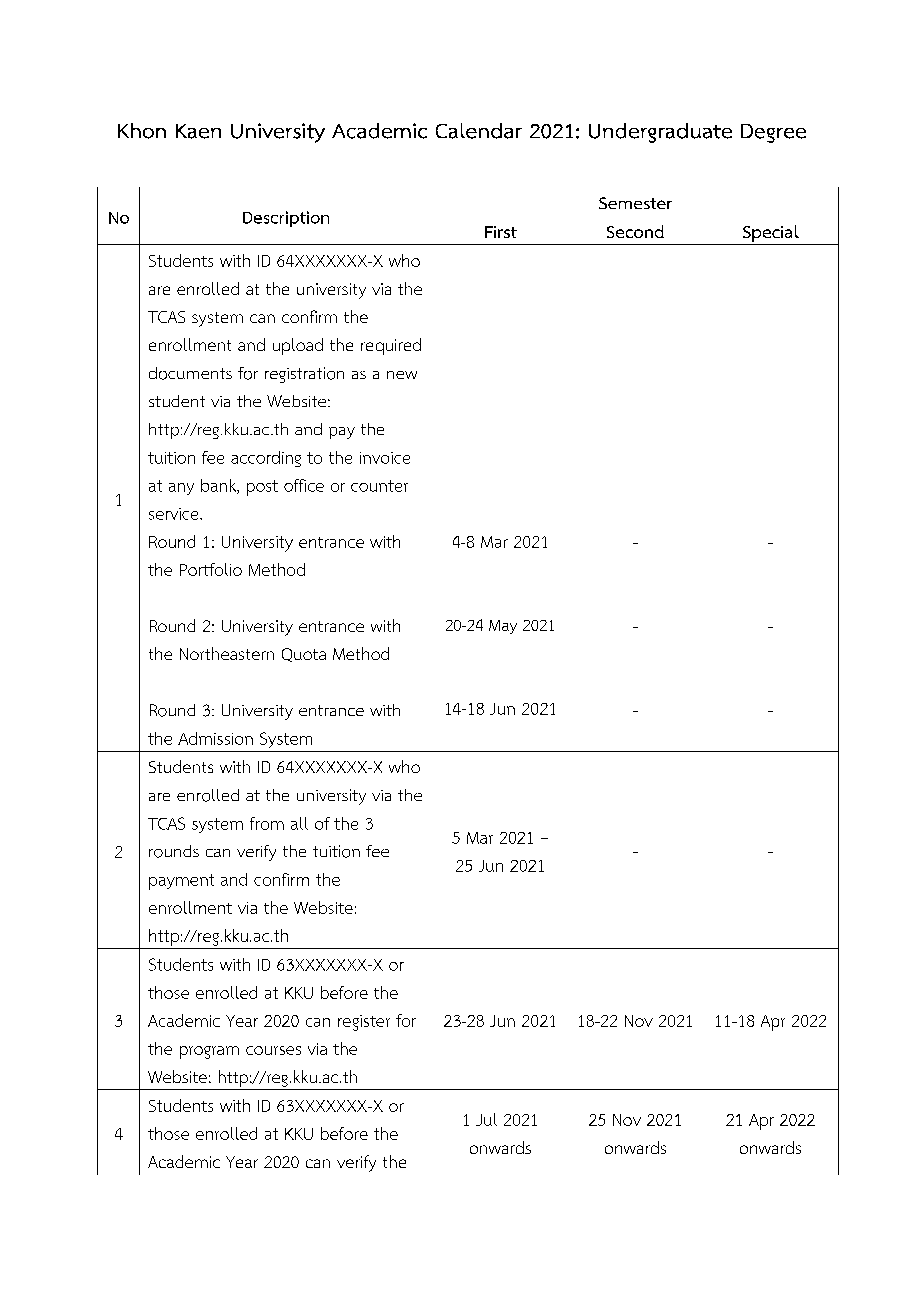 The width and height of the document is (924, 1308). I want to click on May, so click(503, 627).
